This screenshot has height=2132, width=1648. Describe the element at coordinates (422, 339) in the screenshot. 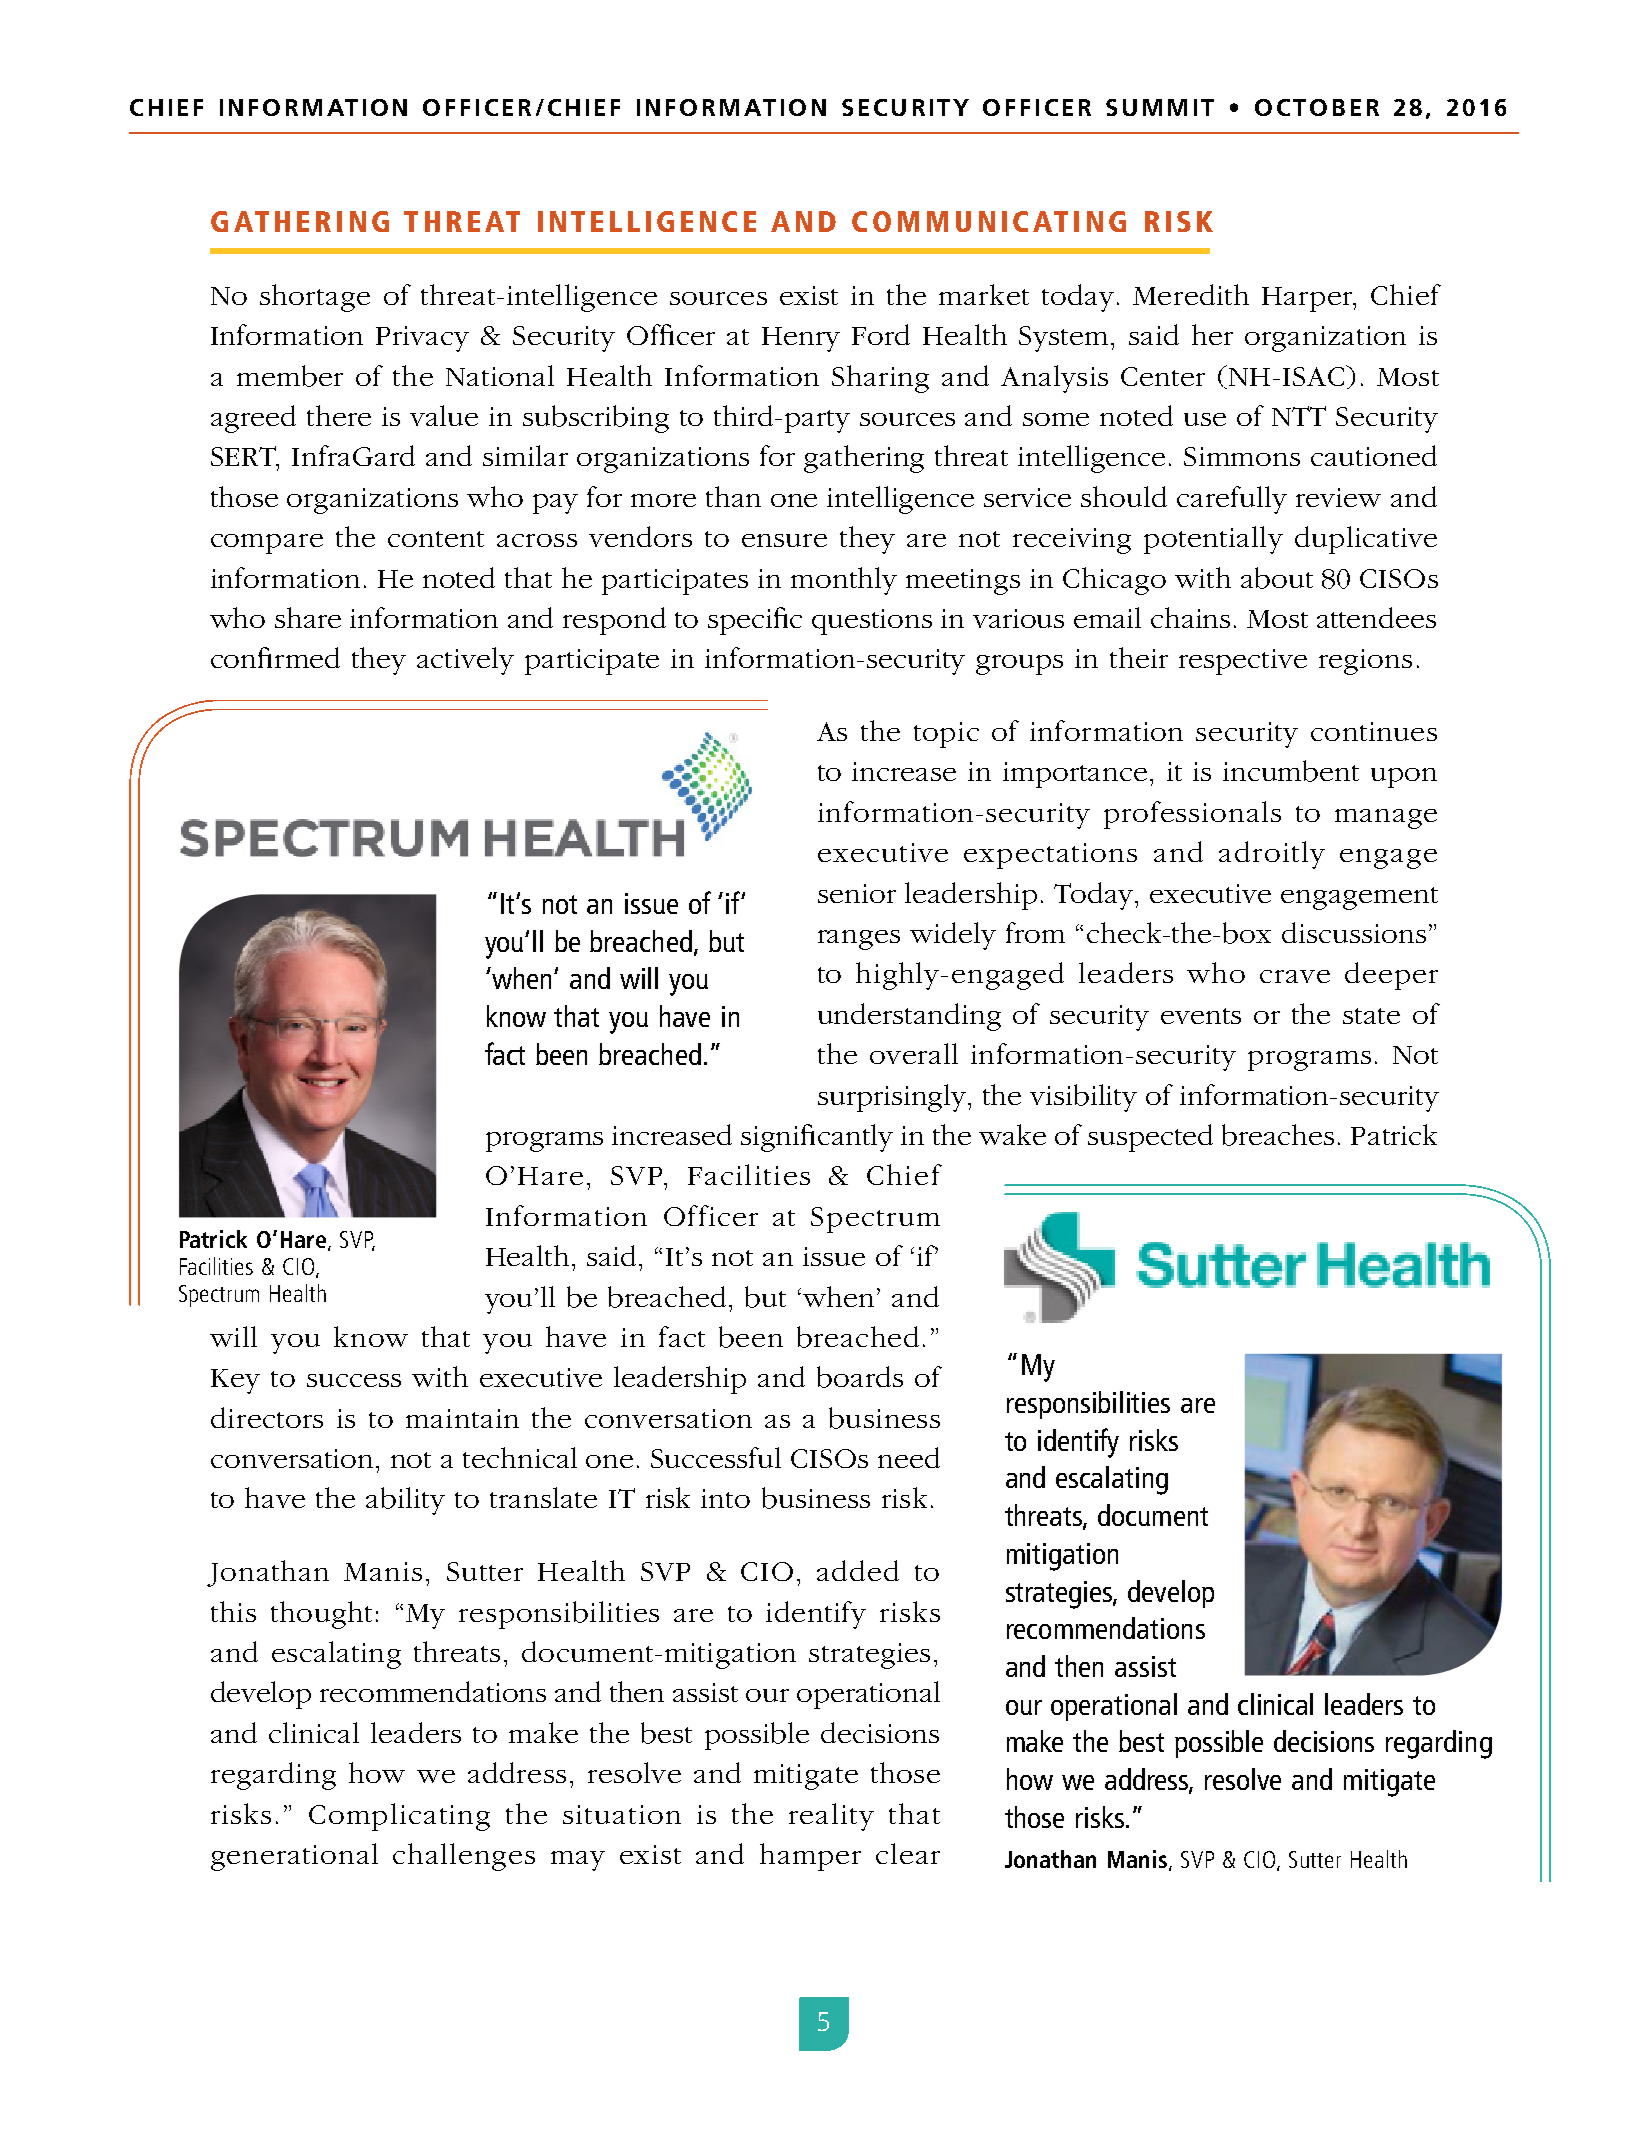

I see `Privacy` at that location.
